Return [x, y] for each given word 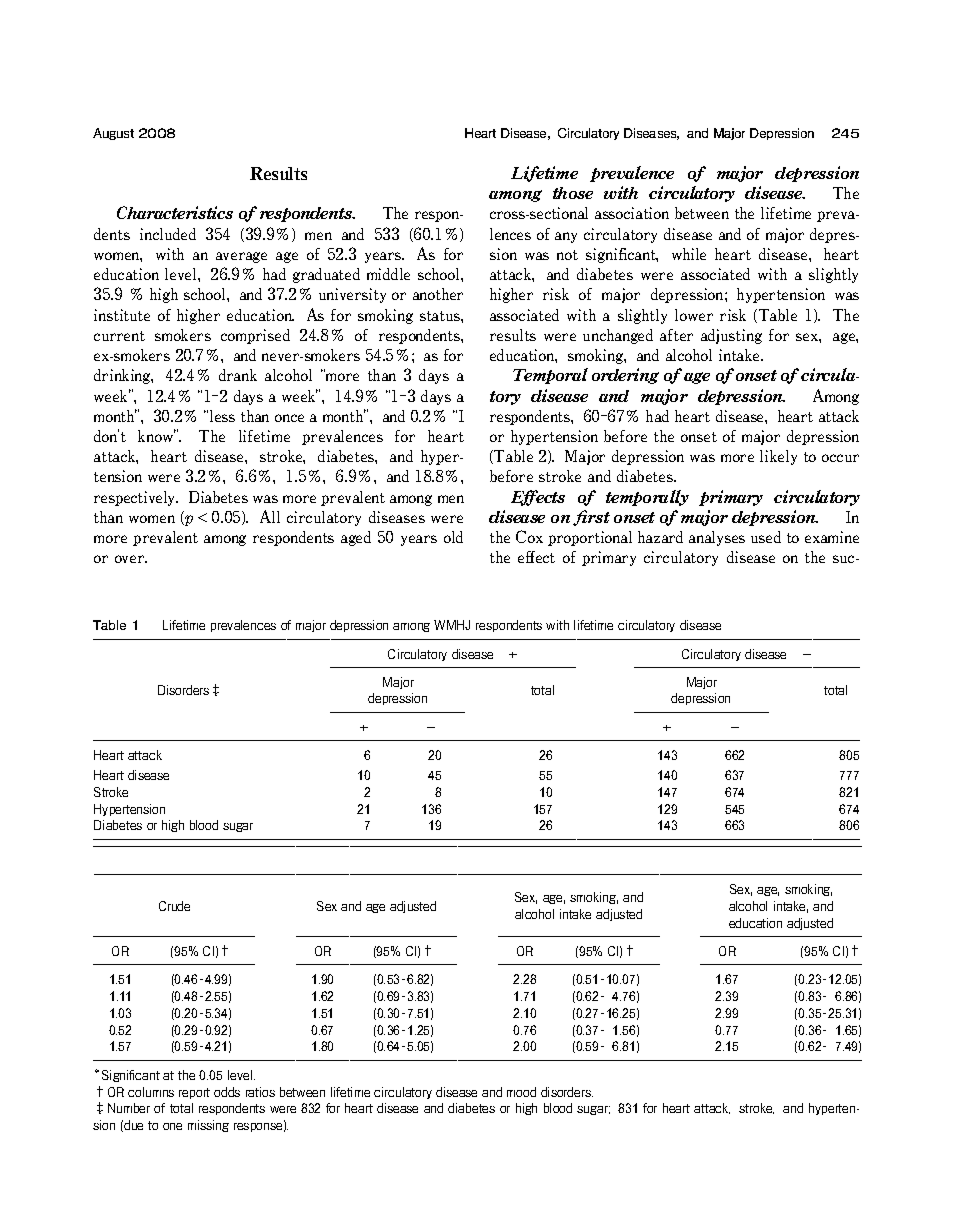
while [689, 254]
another [438, 294]
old [453, 537]
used [766, 537]
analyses [717, 538]
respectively [136, 498]
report [194, 1093]
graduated [326, 275]
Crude [174, 906]
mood [521, 1092]
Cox [529, 536]
